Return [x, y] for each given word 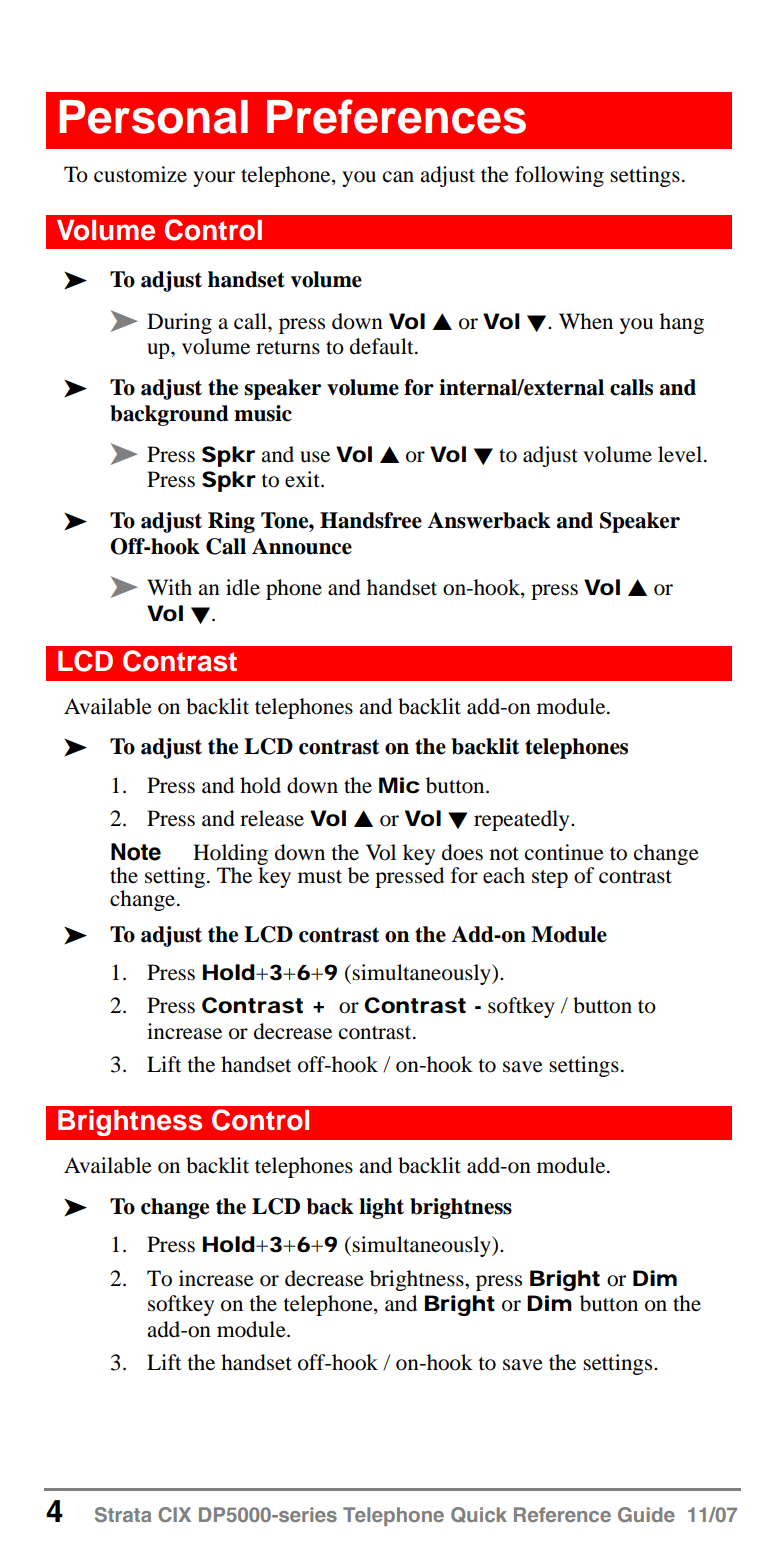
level [681, 454]
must [320, 877]
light [381, 1208]
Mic [399, 785]
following [559, 176]
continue [564, 852]
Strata [123, 1514]
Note [136, 852]
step [550, 879]
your [214, 179]
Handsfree [371, 520]
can [398, 177]
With [169, 587]
